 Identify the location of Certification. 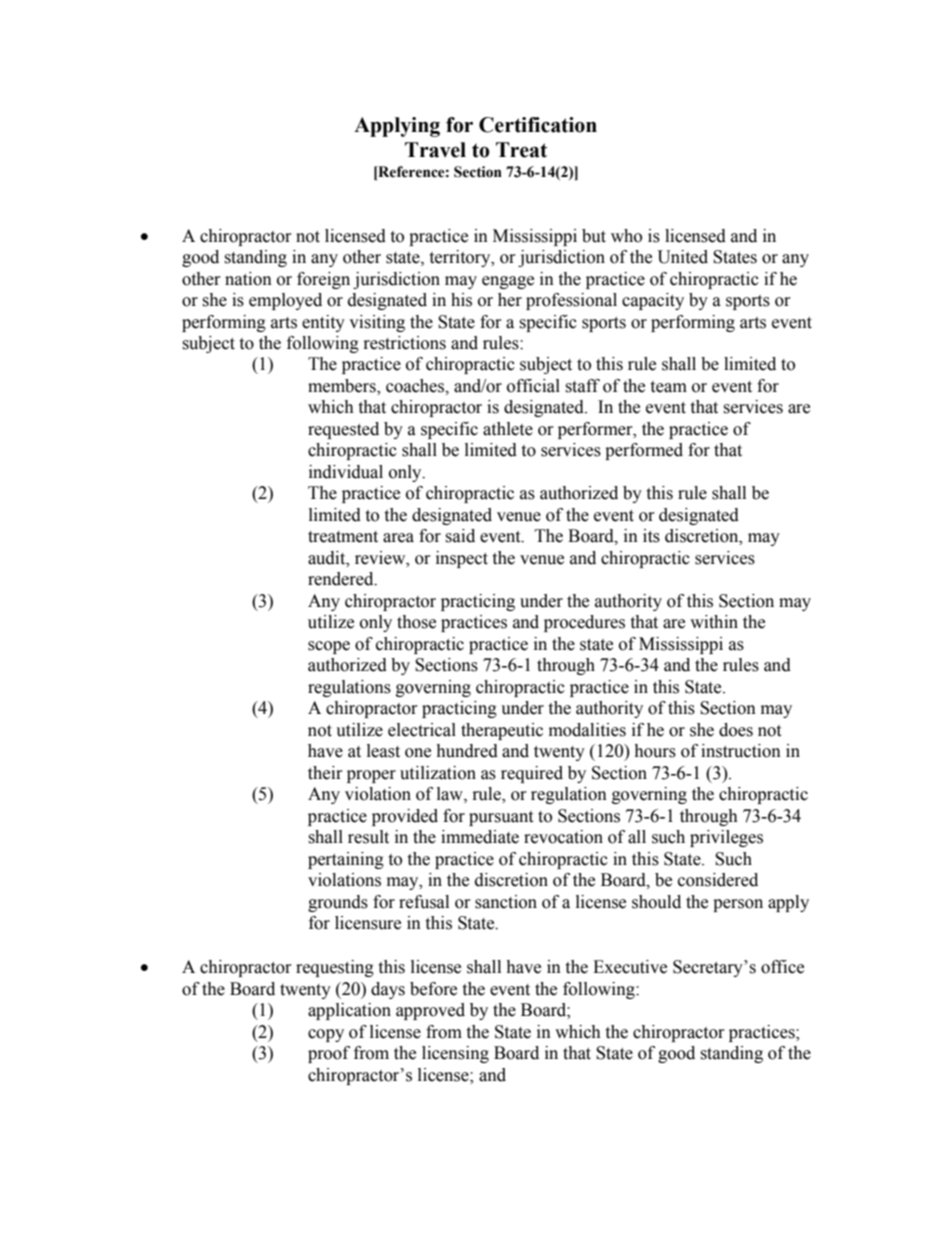
(538, 125).
